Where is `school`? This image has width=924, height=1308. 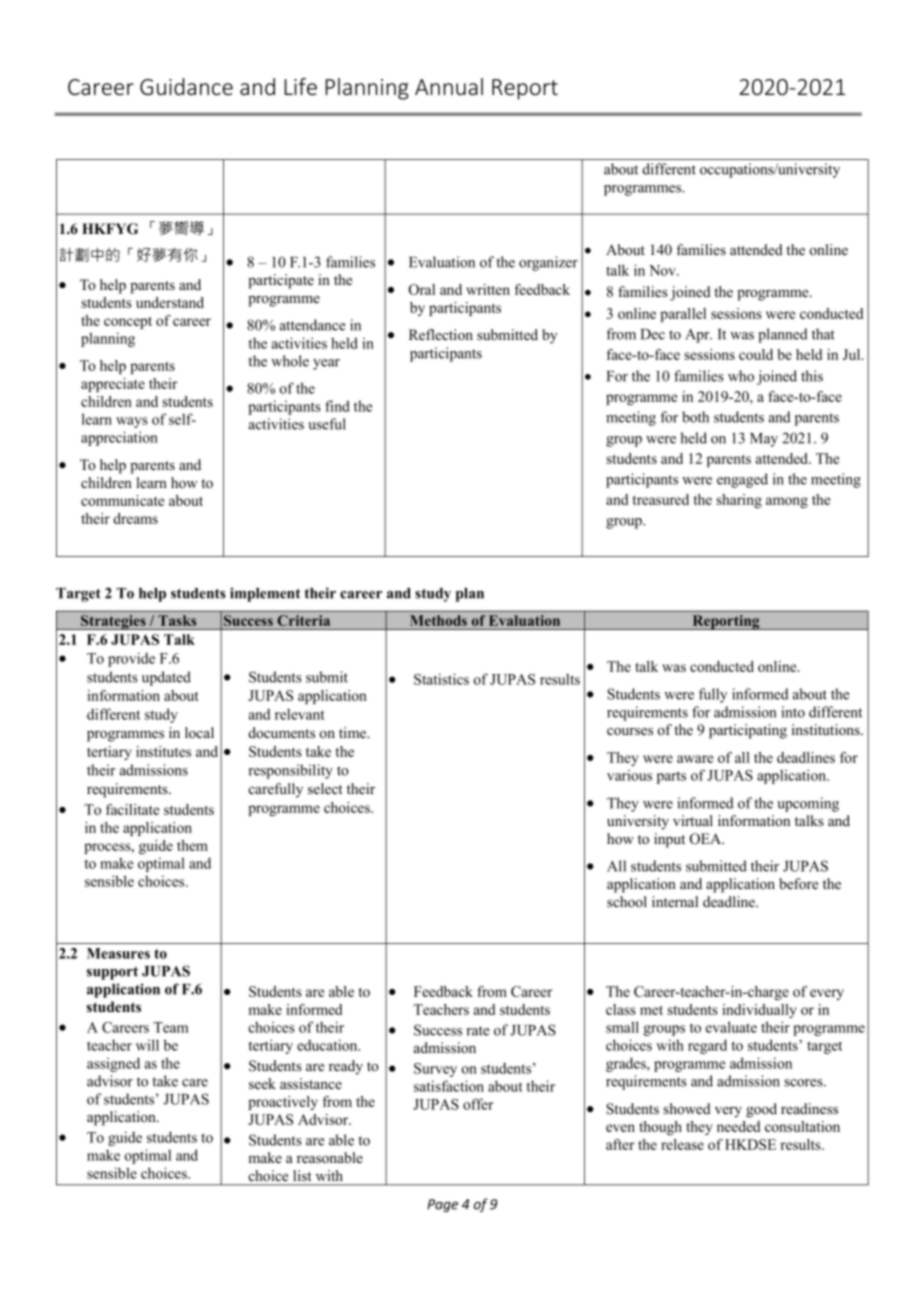
school is located at coordinates (627, 902).
